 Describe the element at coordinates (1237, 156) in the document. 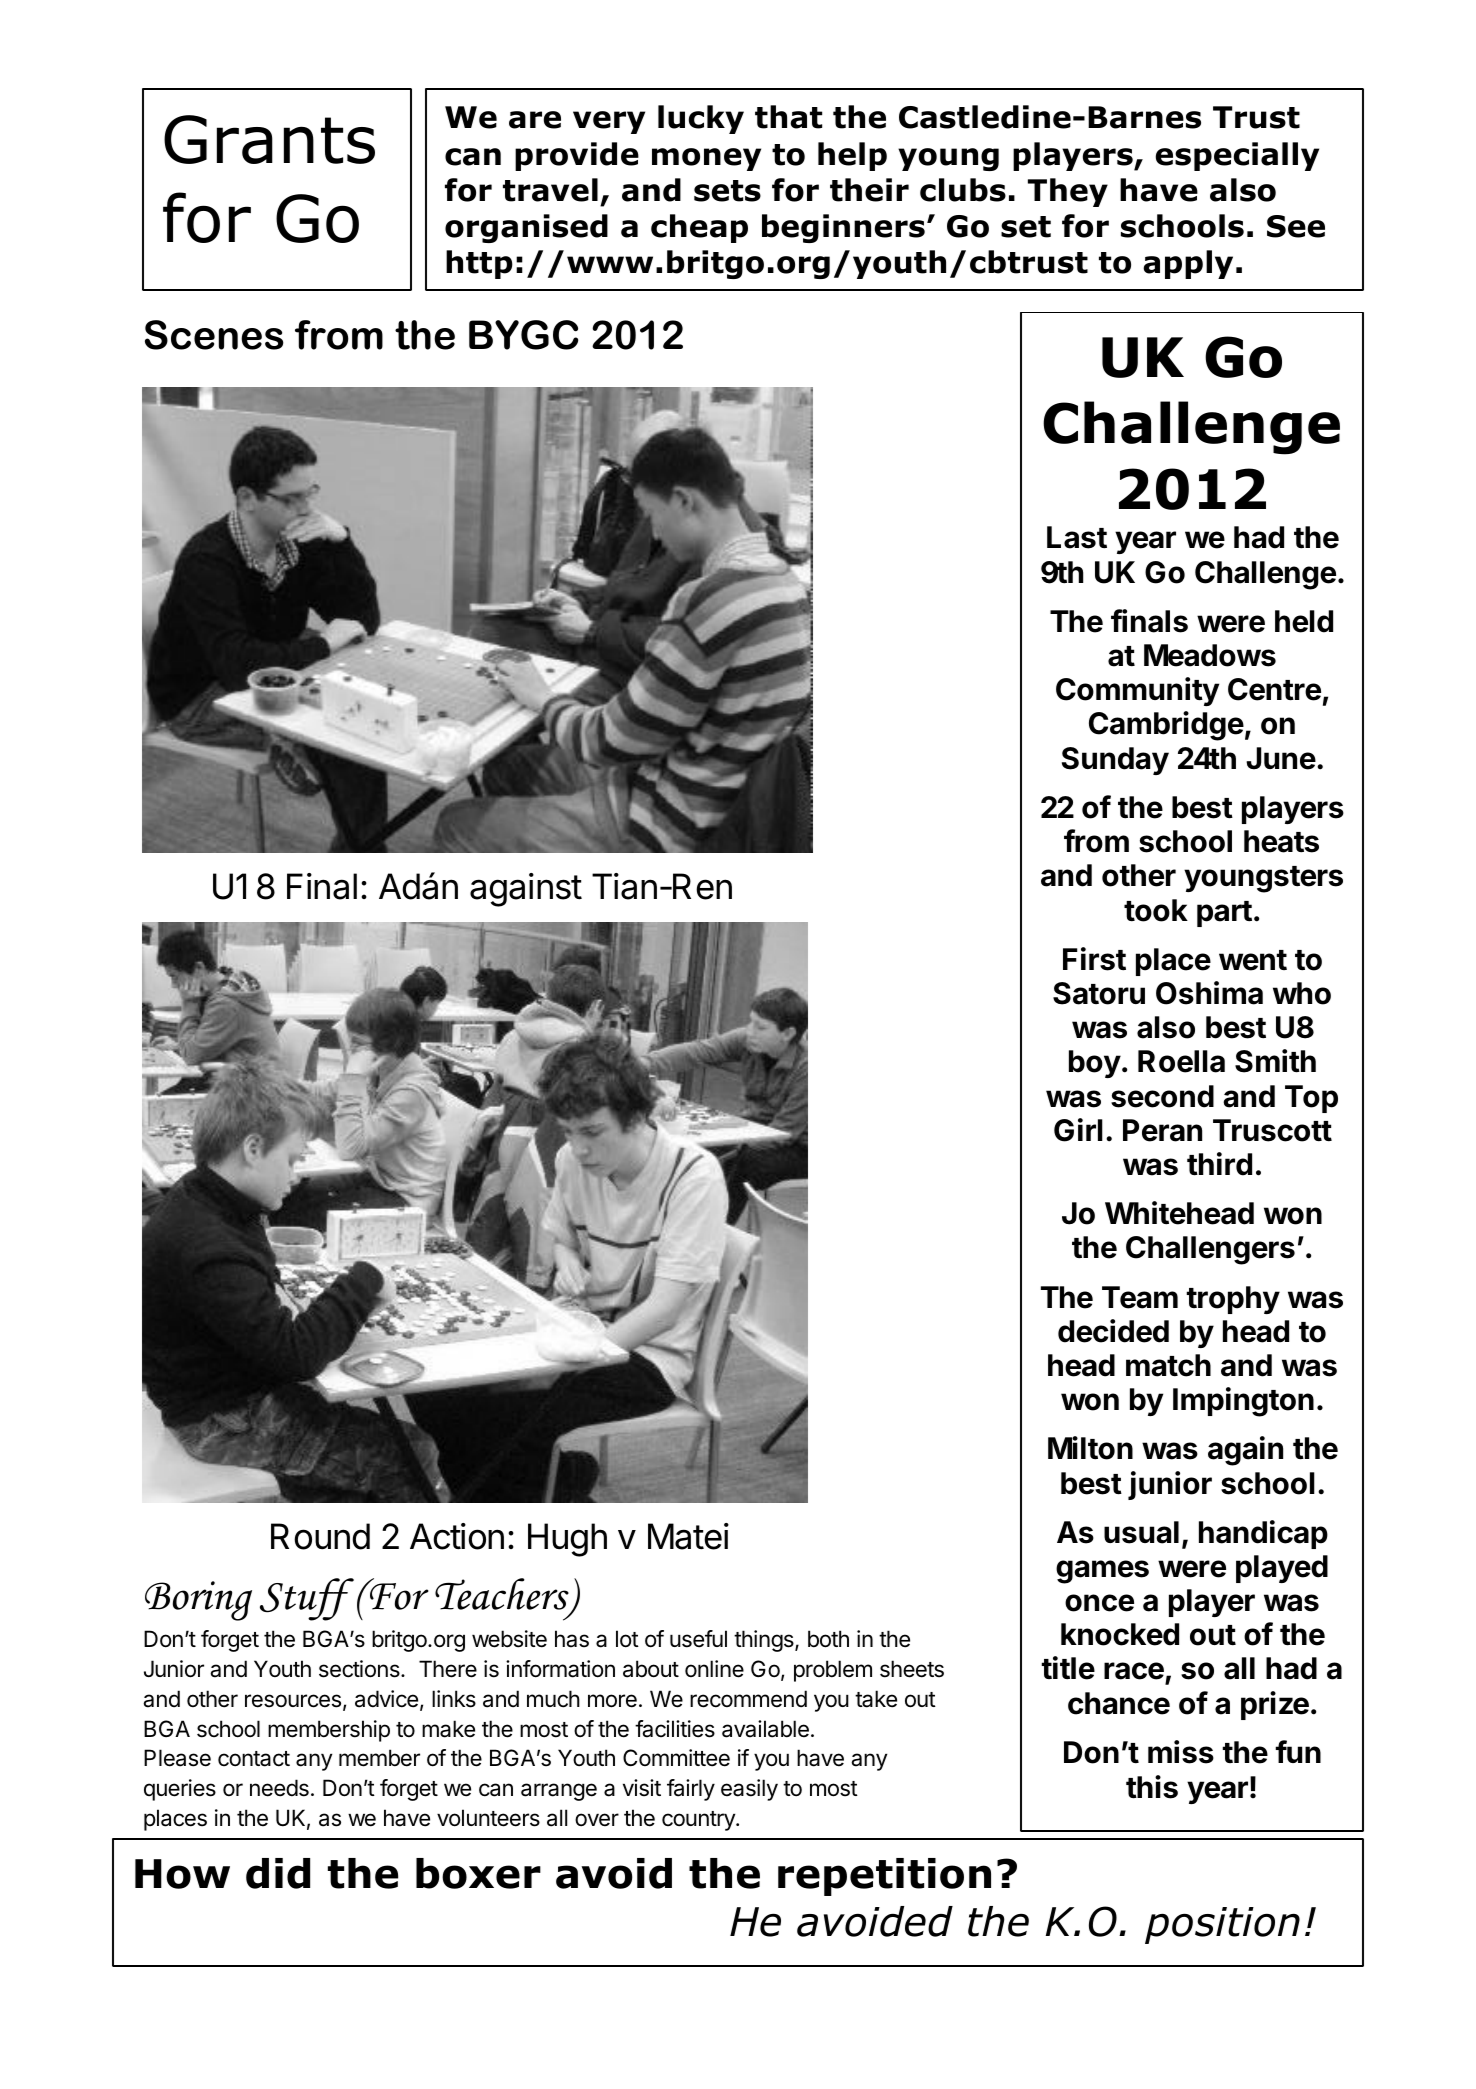

I see `especially` at that location.
